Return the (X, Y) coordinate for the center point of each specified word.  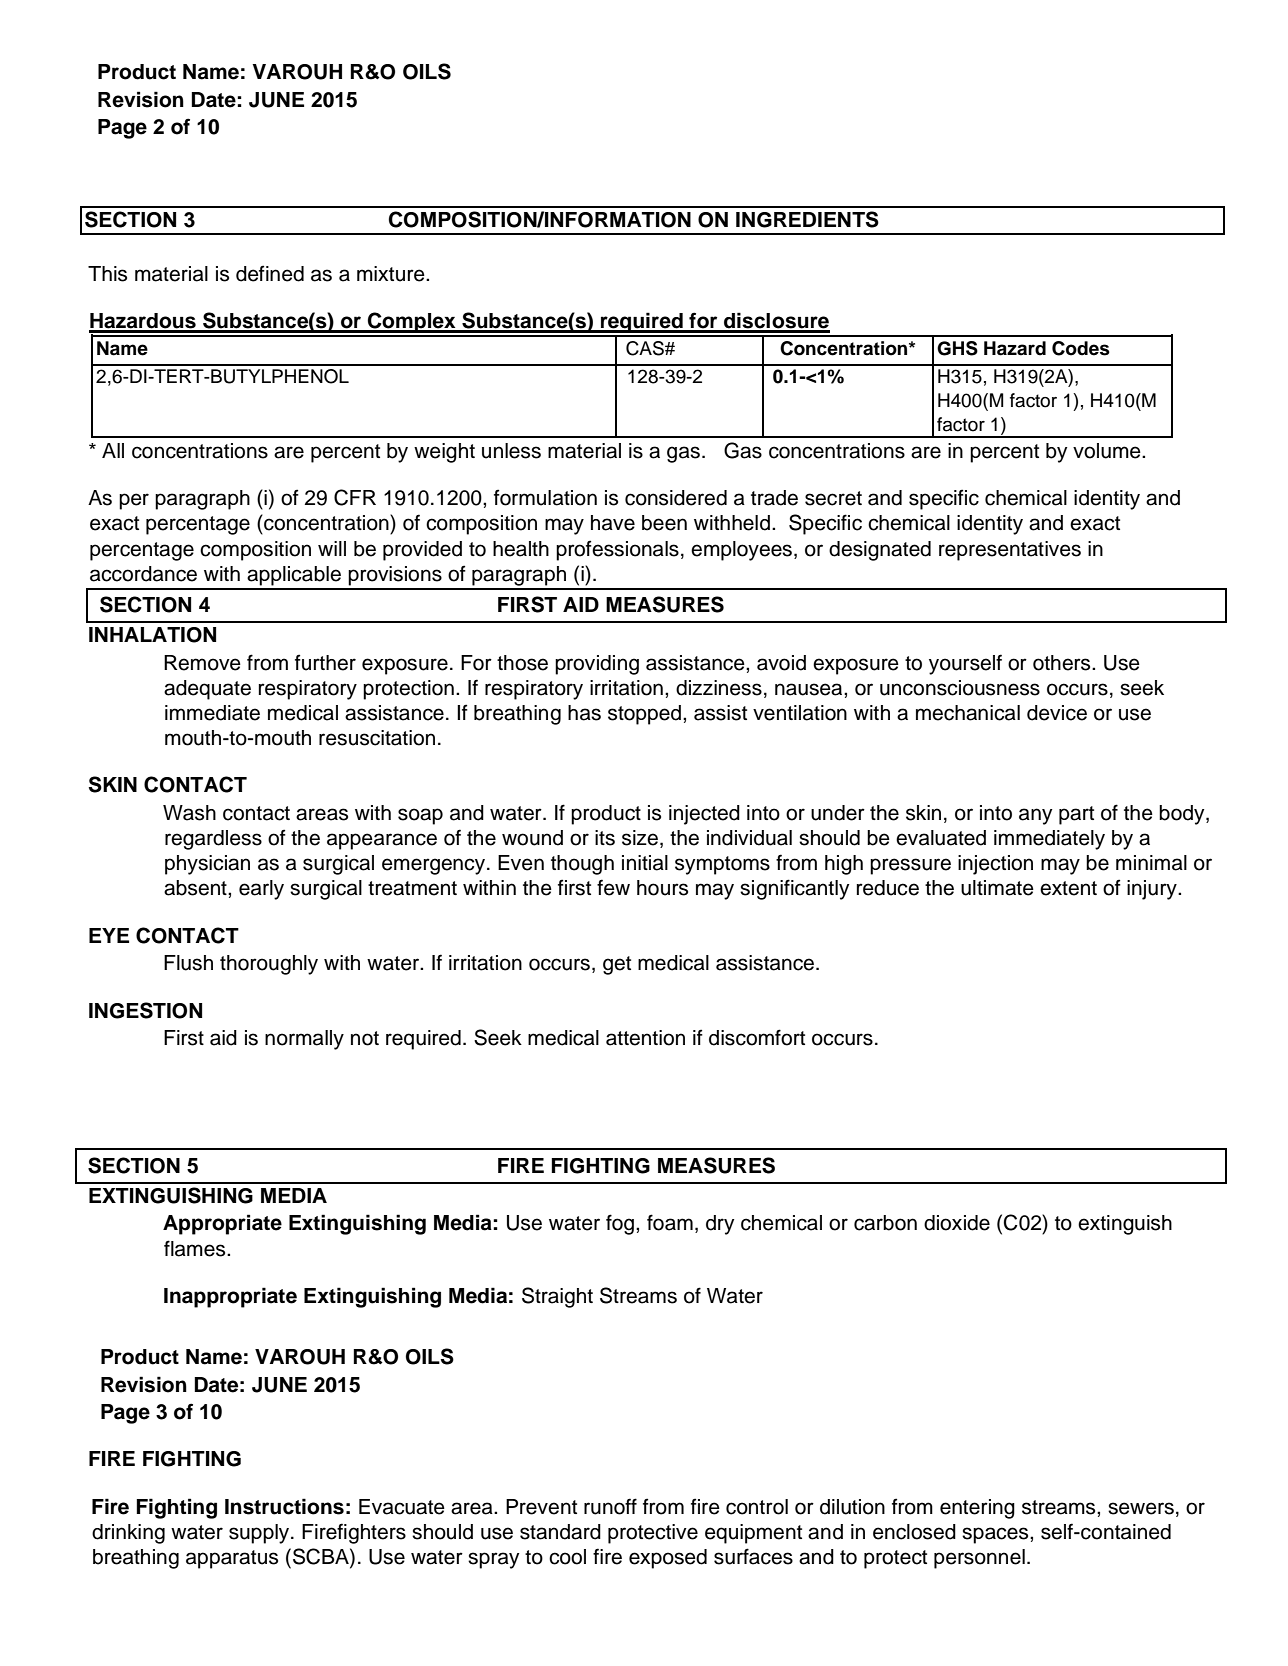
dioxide (957, 1223)
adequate (207, 690)
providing (597, 665)
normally (304, 1040)
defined (270, 273)
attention (645, 1038)
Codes (1081, 348)
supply (260, 1534)
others (1063, 663)
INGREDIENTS (807, 219)
